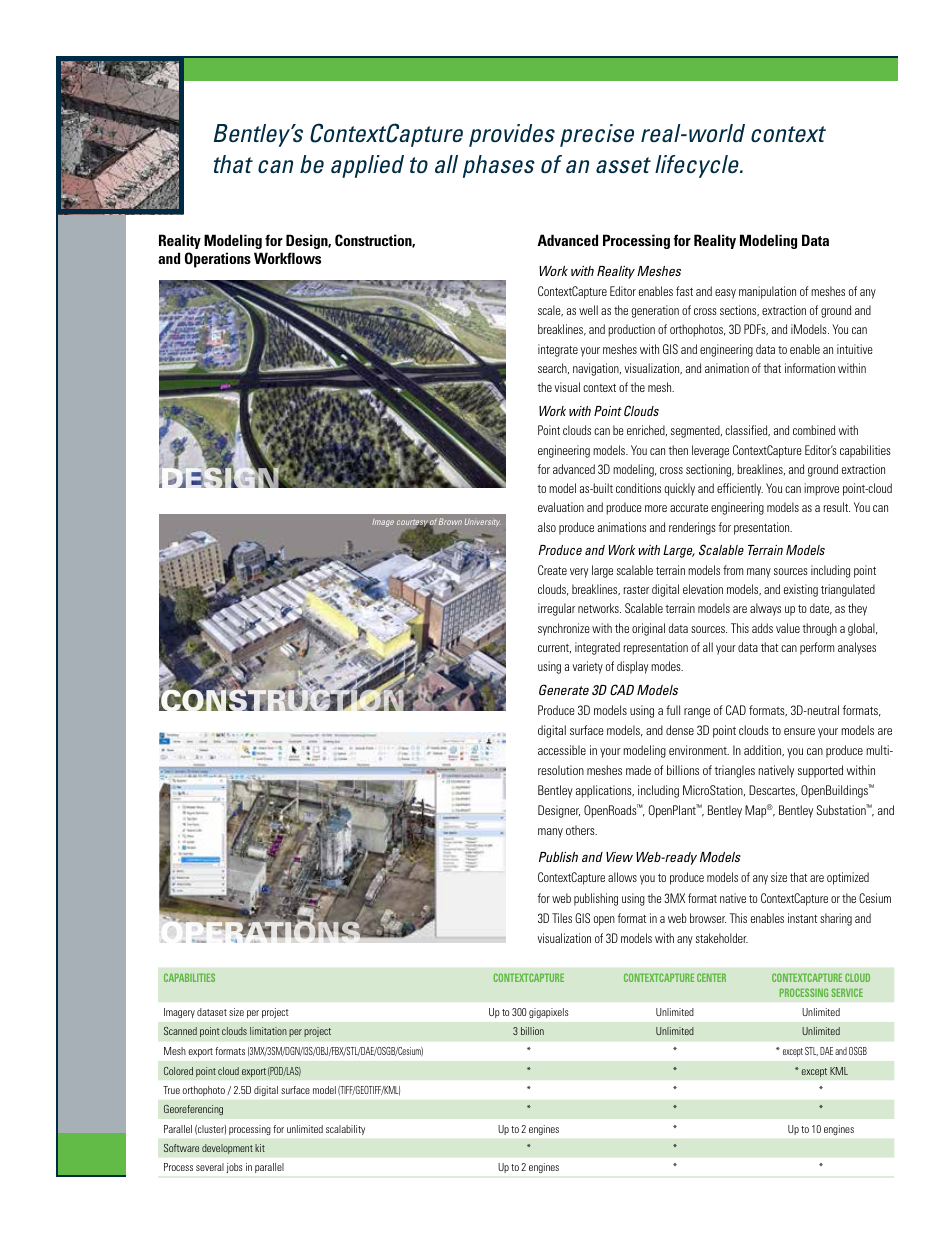 The height and width of the screenshot is (1233, 952). I want to click on Brown, so click(450, 521).
